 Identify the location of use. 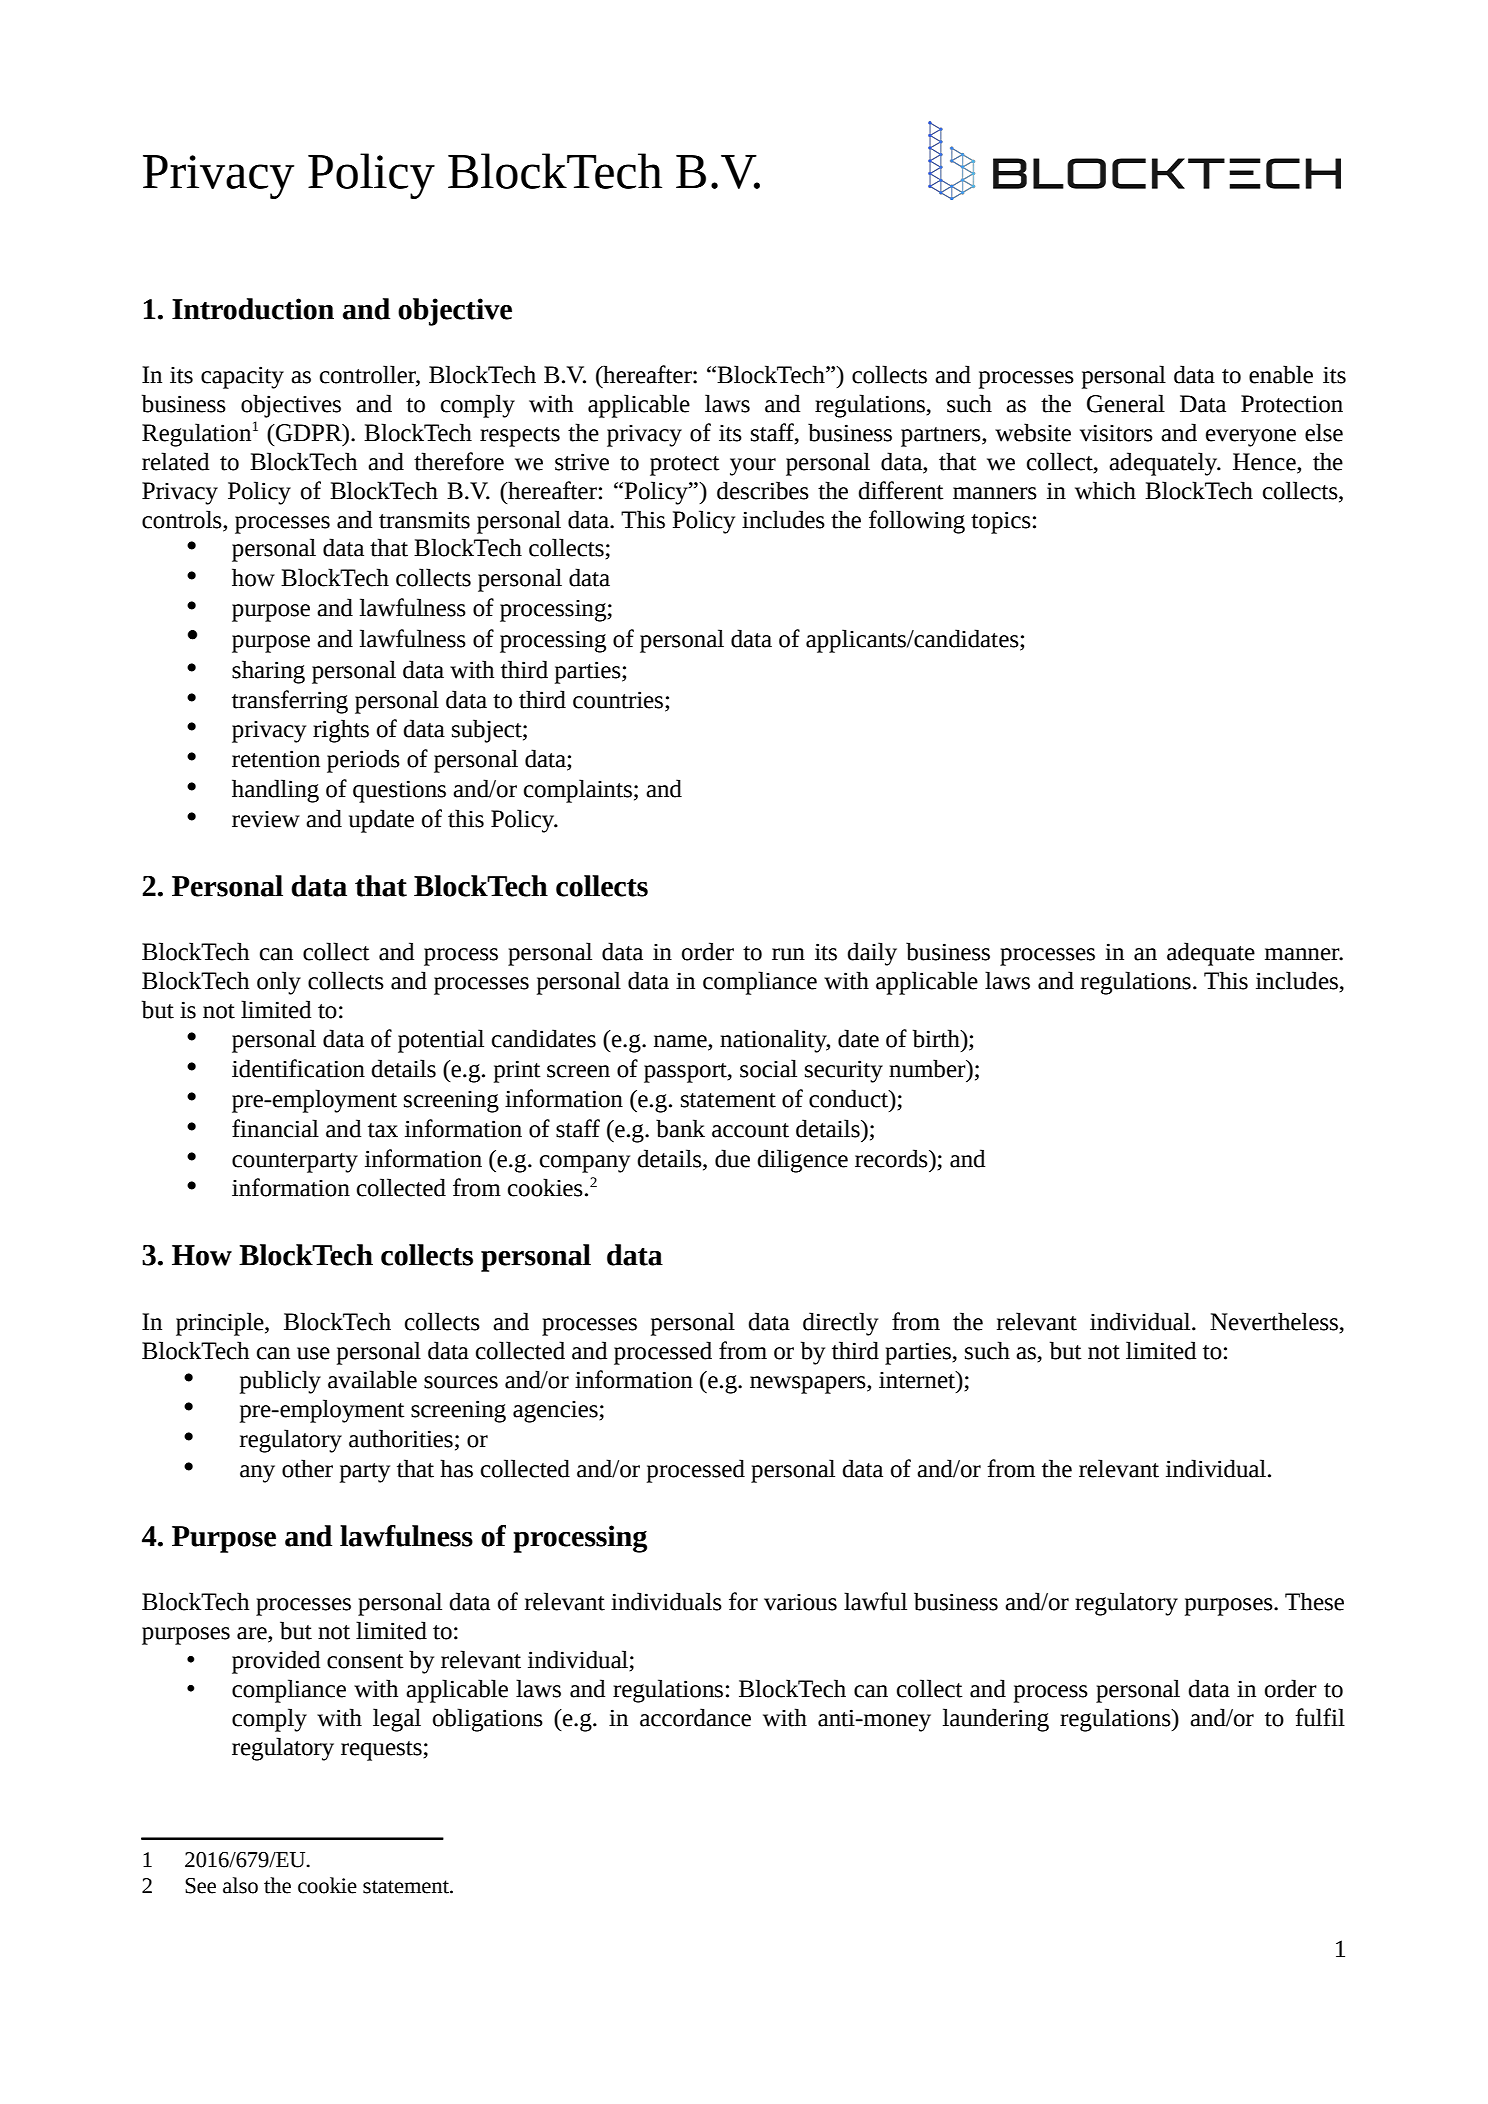
(313, 1353).
